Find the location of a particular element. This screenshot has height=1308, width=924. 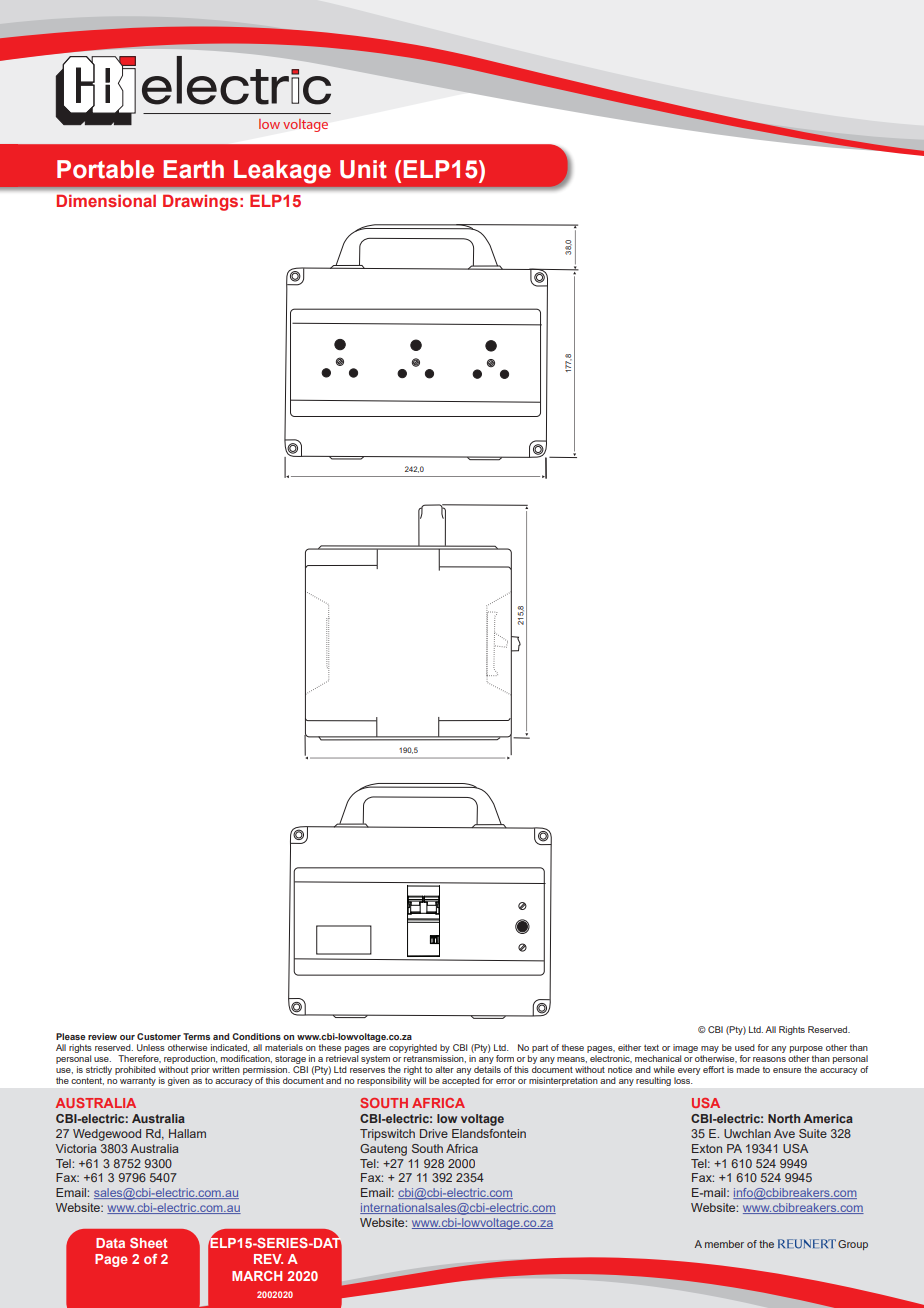

Earth is located at coordinates (193, 169).
